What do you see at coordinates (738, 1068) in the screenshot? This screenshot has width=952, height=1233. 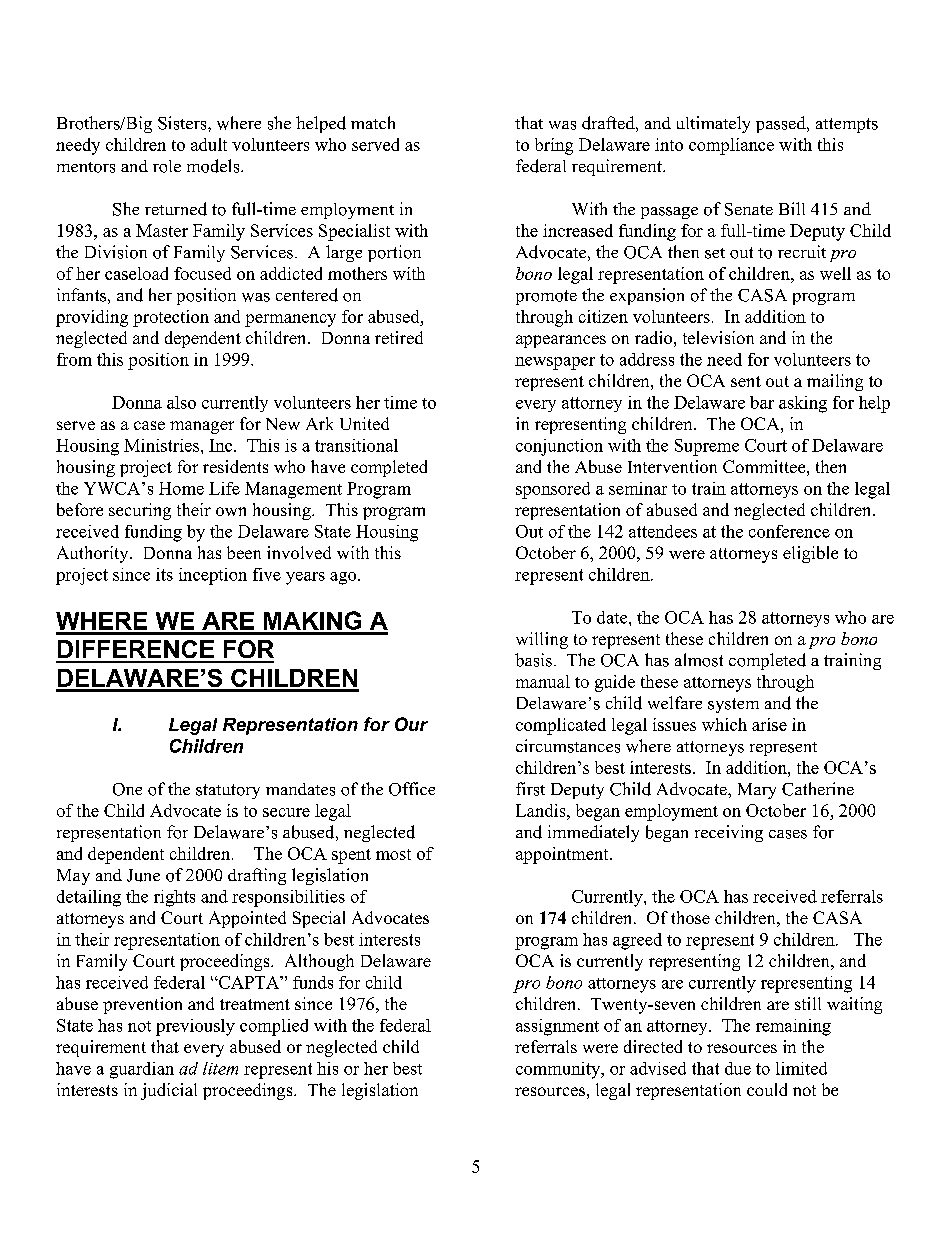 I see `due` at bounding box center [738, 1068].
